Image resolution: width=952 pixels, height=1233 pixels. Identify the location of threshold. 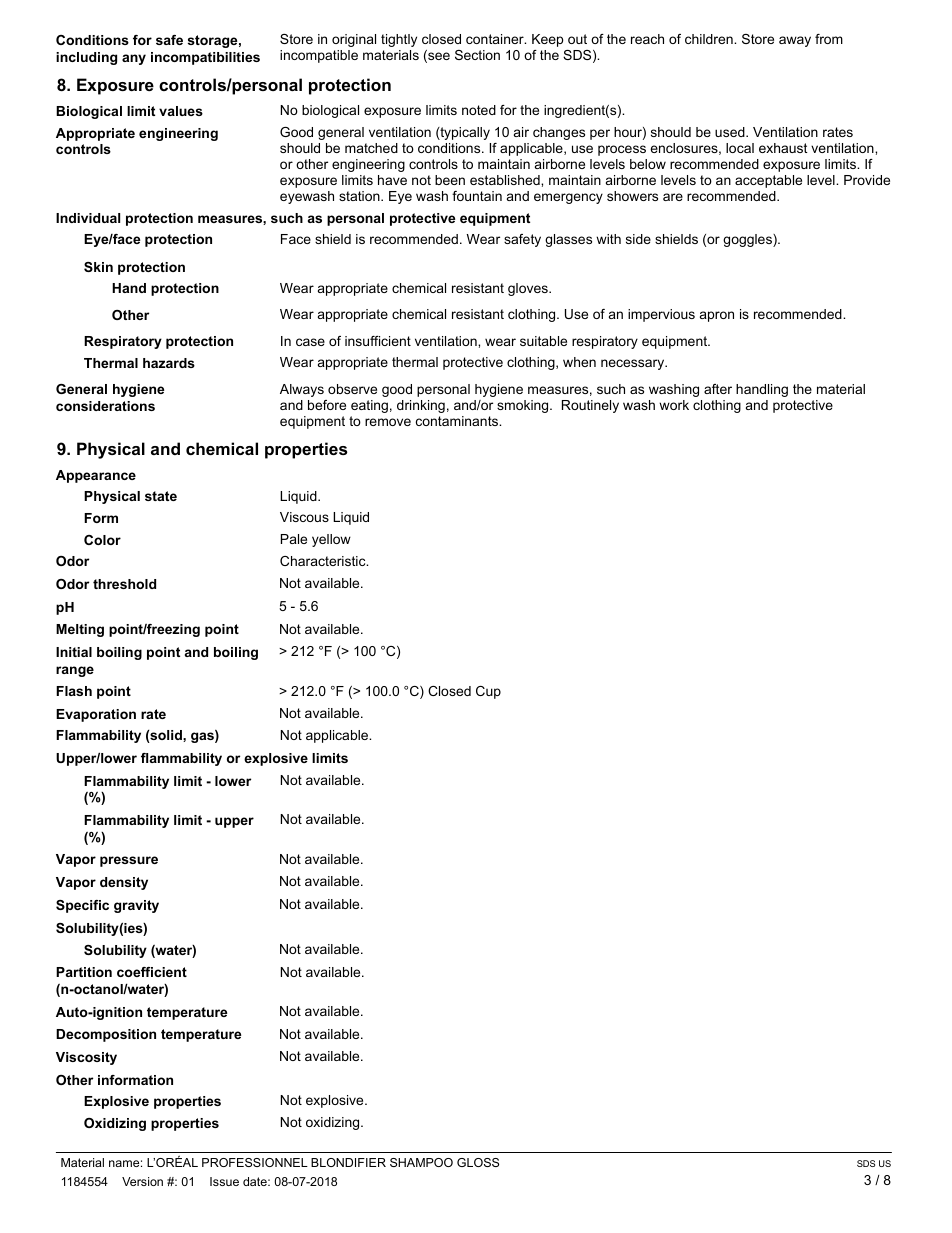
(124, 584).
